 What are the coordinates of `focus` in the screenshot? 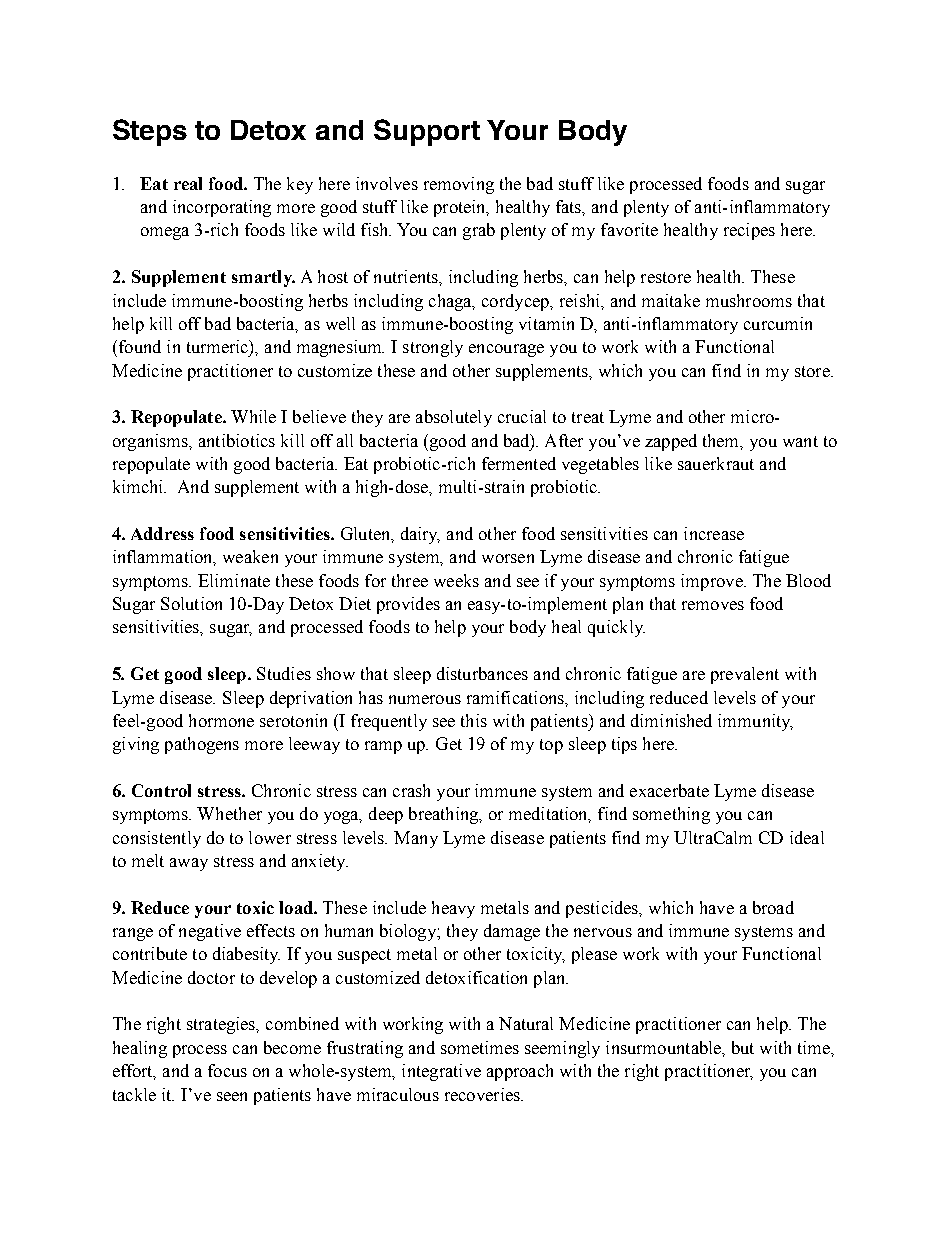 It's located at (227, 1070).
